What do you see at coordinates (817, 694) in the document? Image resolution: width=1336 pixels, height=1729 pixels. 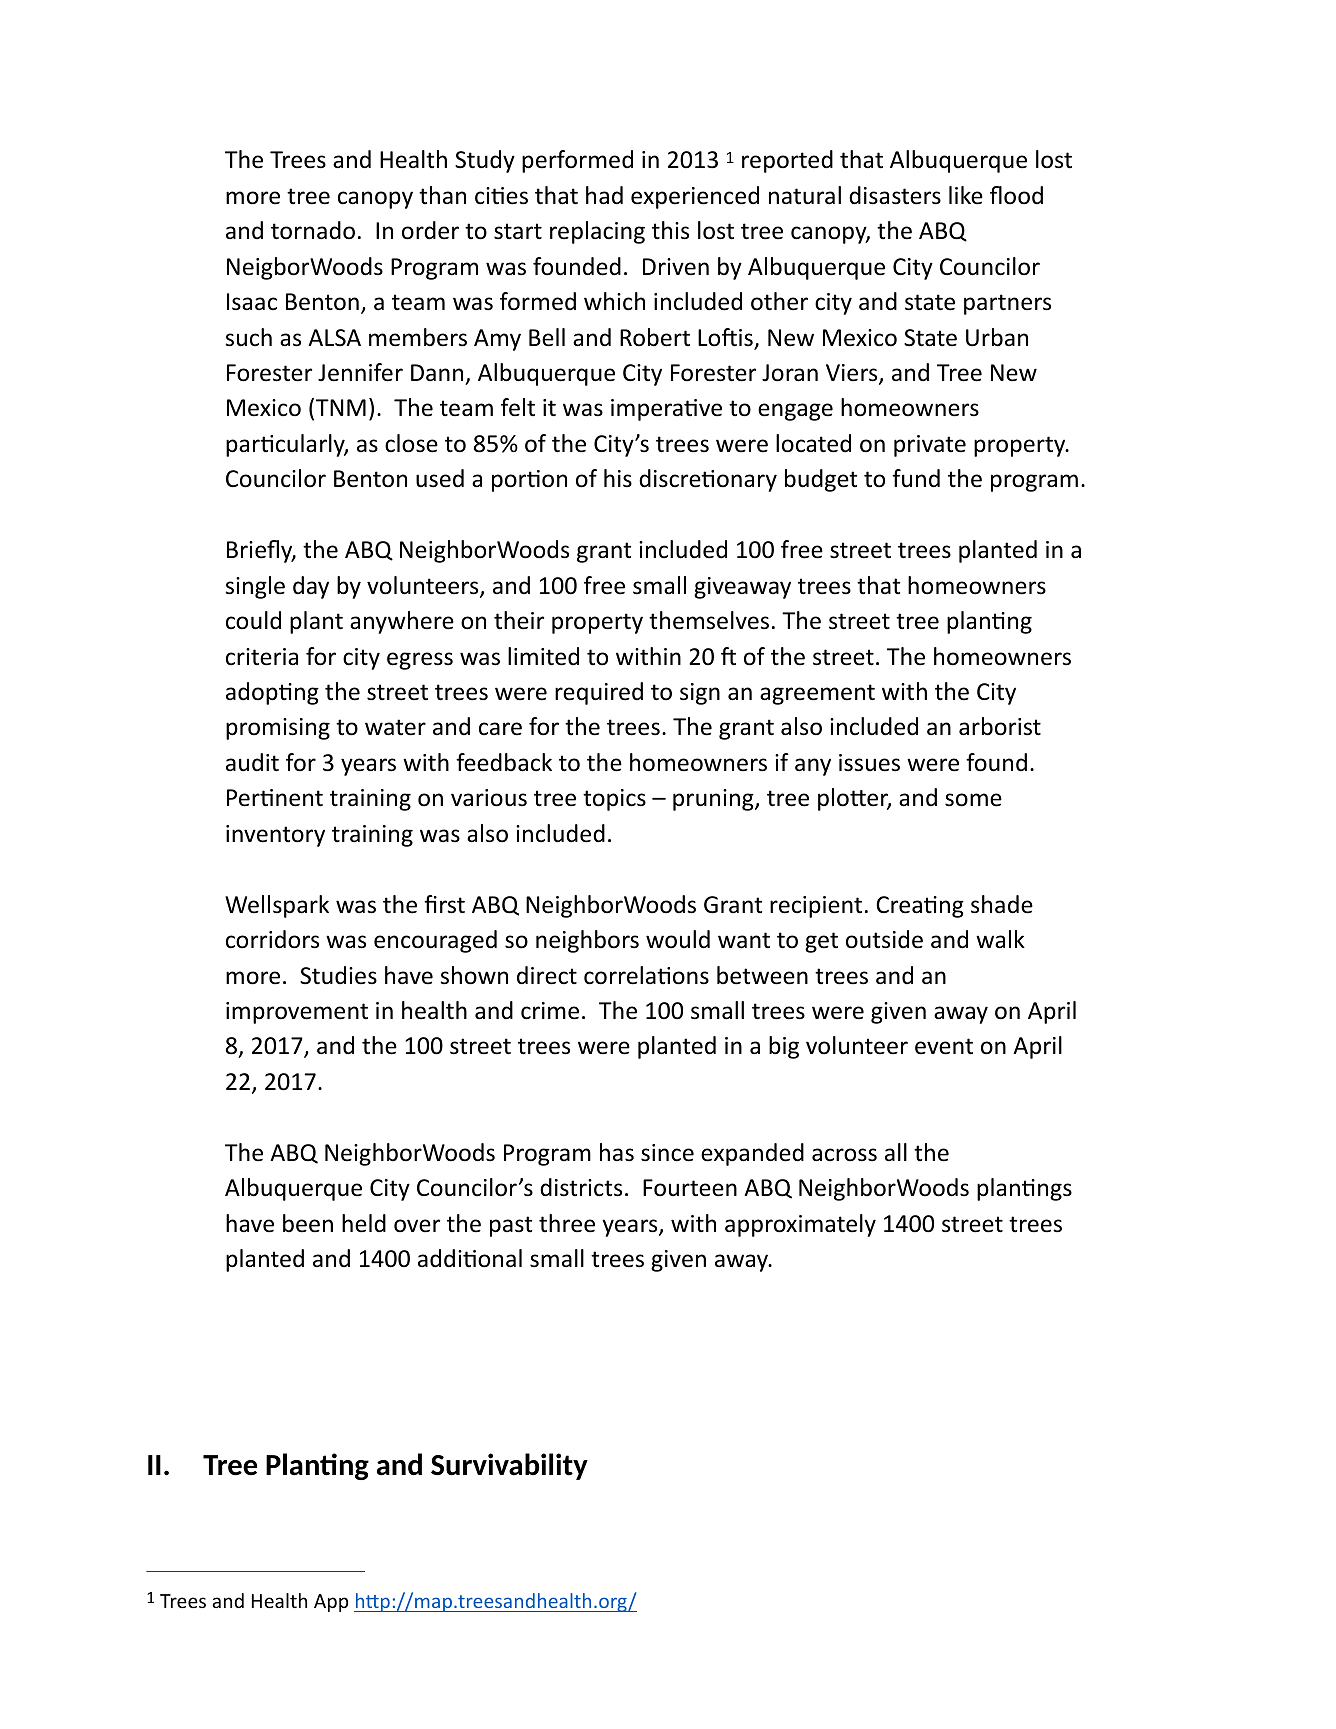 I see `agreement` at bounding box center [817, 694].
